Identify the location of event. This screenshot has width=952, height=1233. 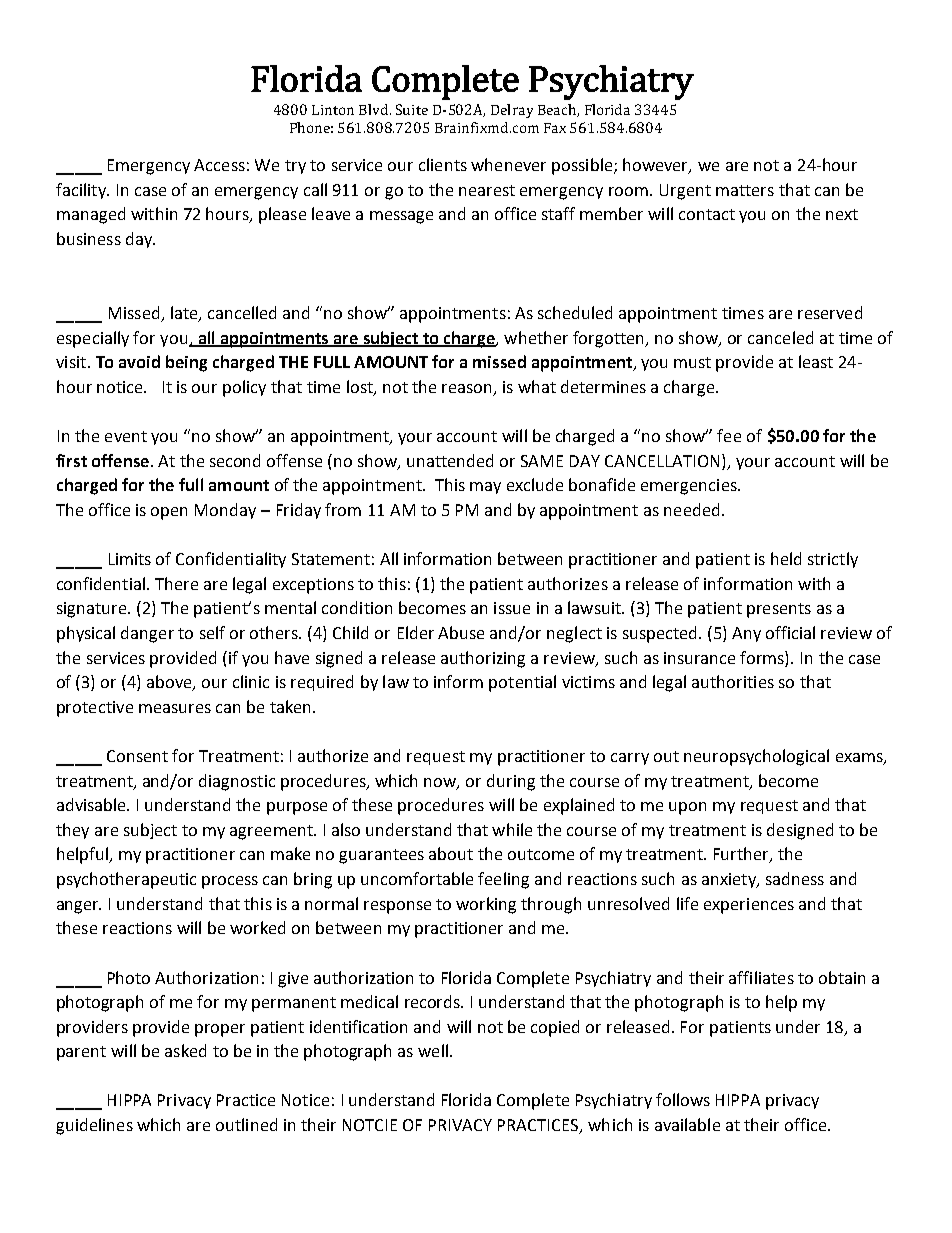
(126, 436).
